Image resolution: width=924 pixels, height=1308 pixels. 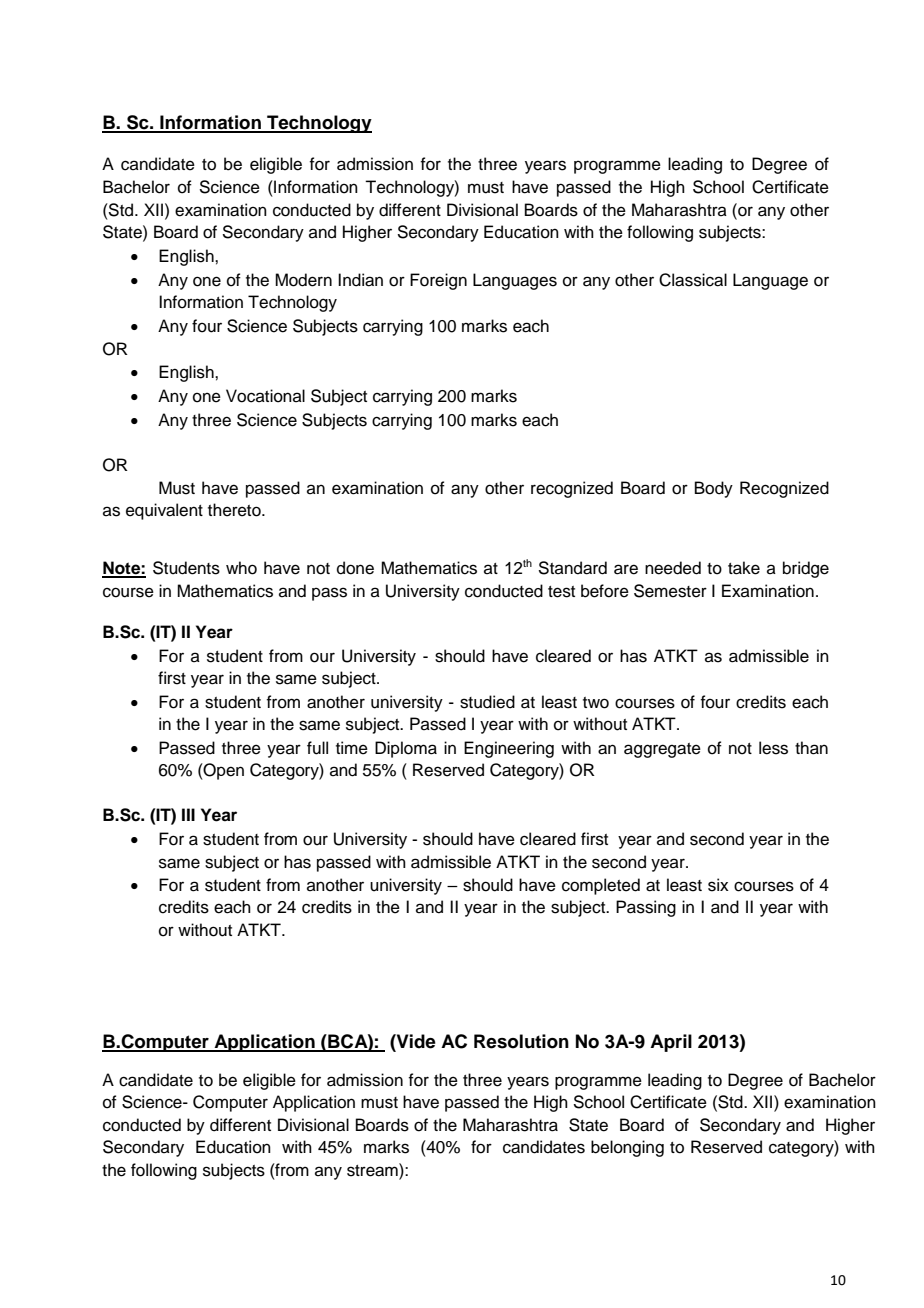 What do you see at coordinates (188, 814) in the screenshot?
I see `III` at bounding box center [188, 814].
